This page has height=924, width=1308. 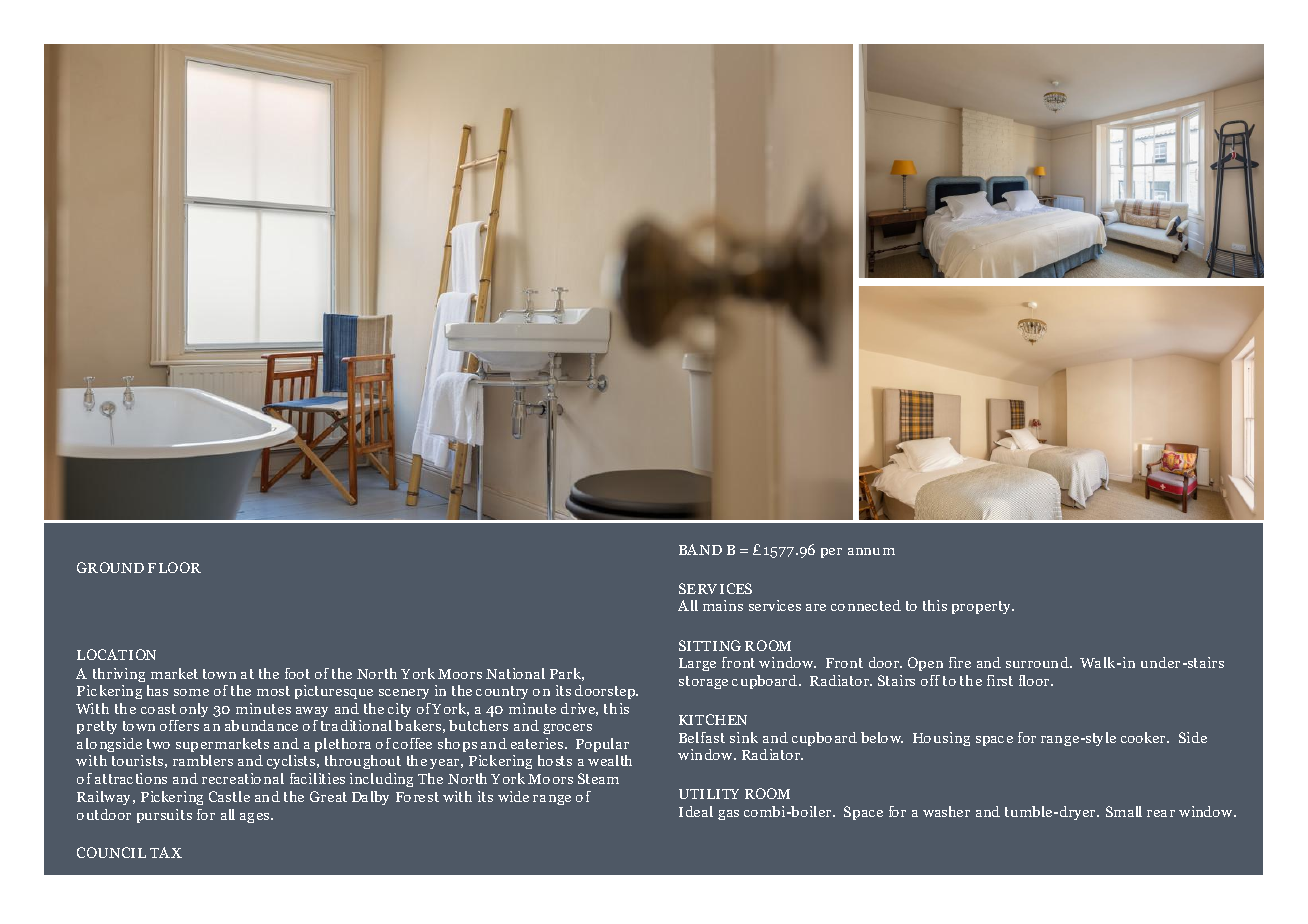 I want to click on SITTING, so click(x=710, y=645).
